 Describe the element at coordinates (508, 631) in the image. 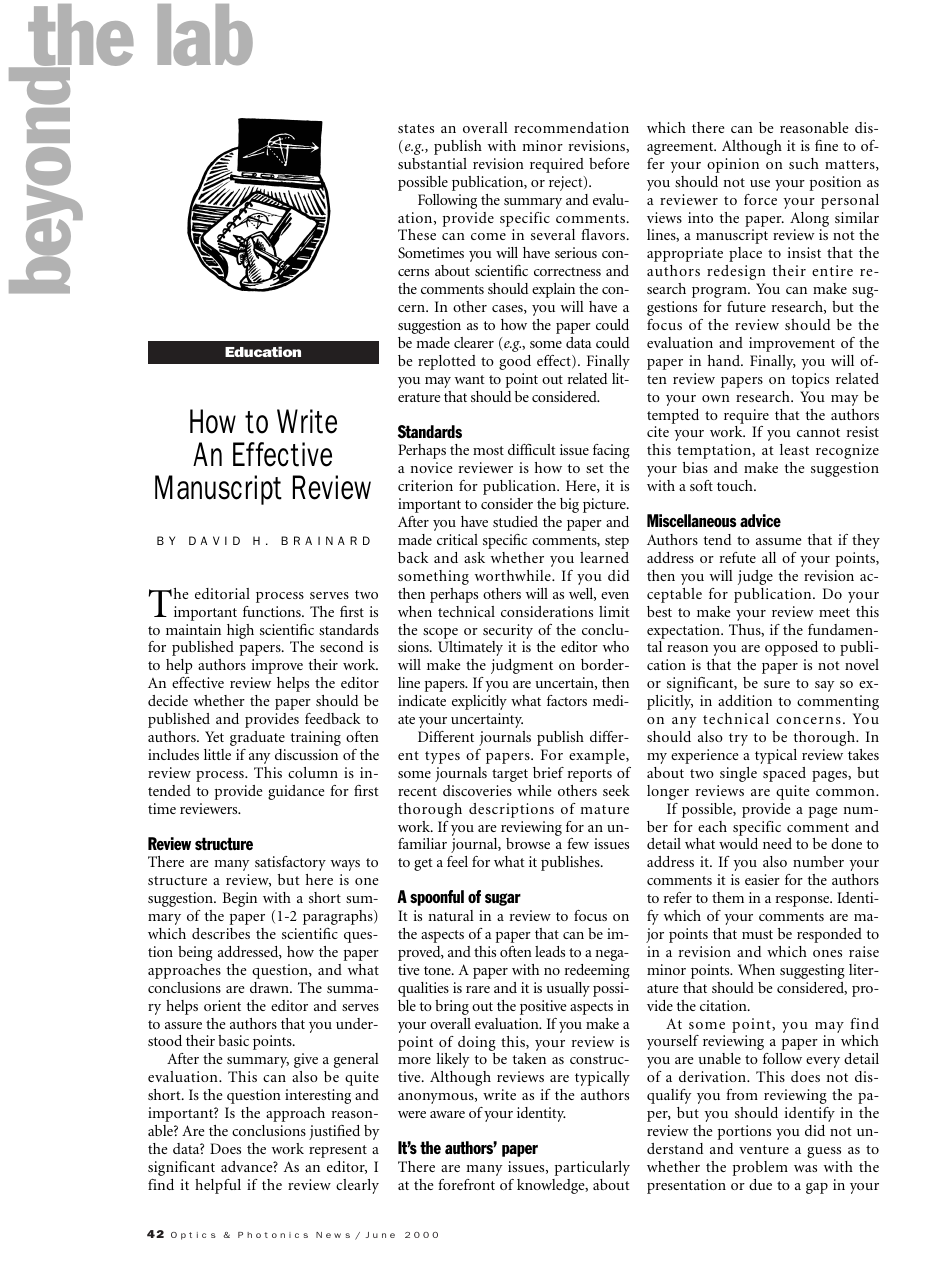

I see `security` at that location.
